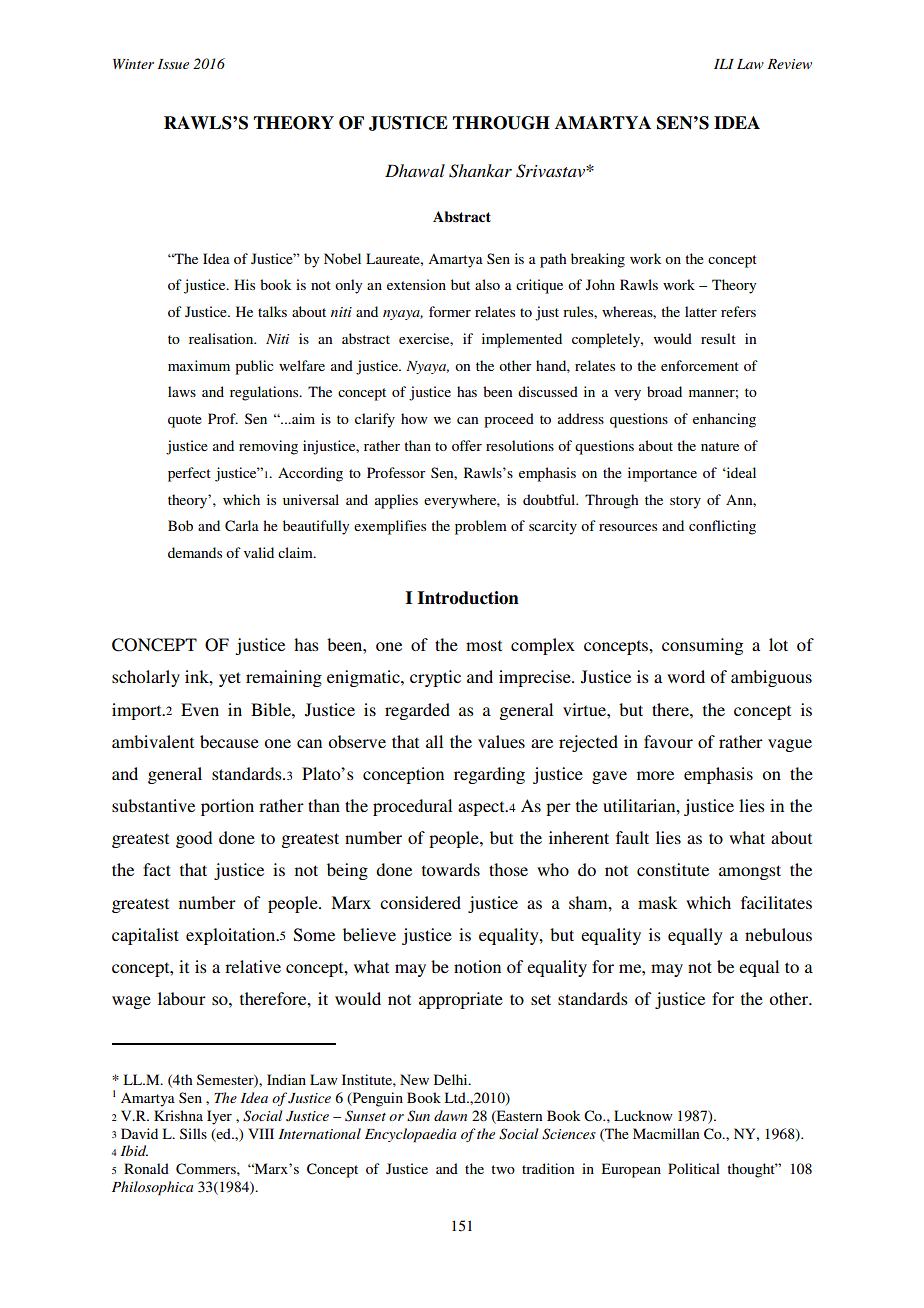 The width and height of the image is (924, 1308). I want to click on Issue, so click(173, 64).
